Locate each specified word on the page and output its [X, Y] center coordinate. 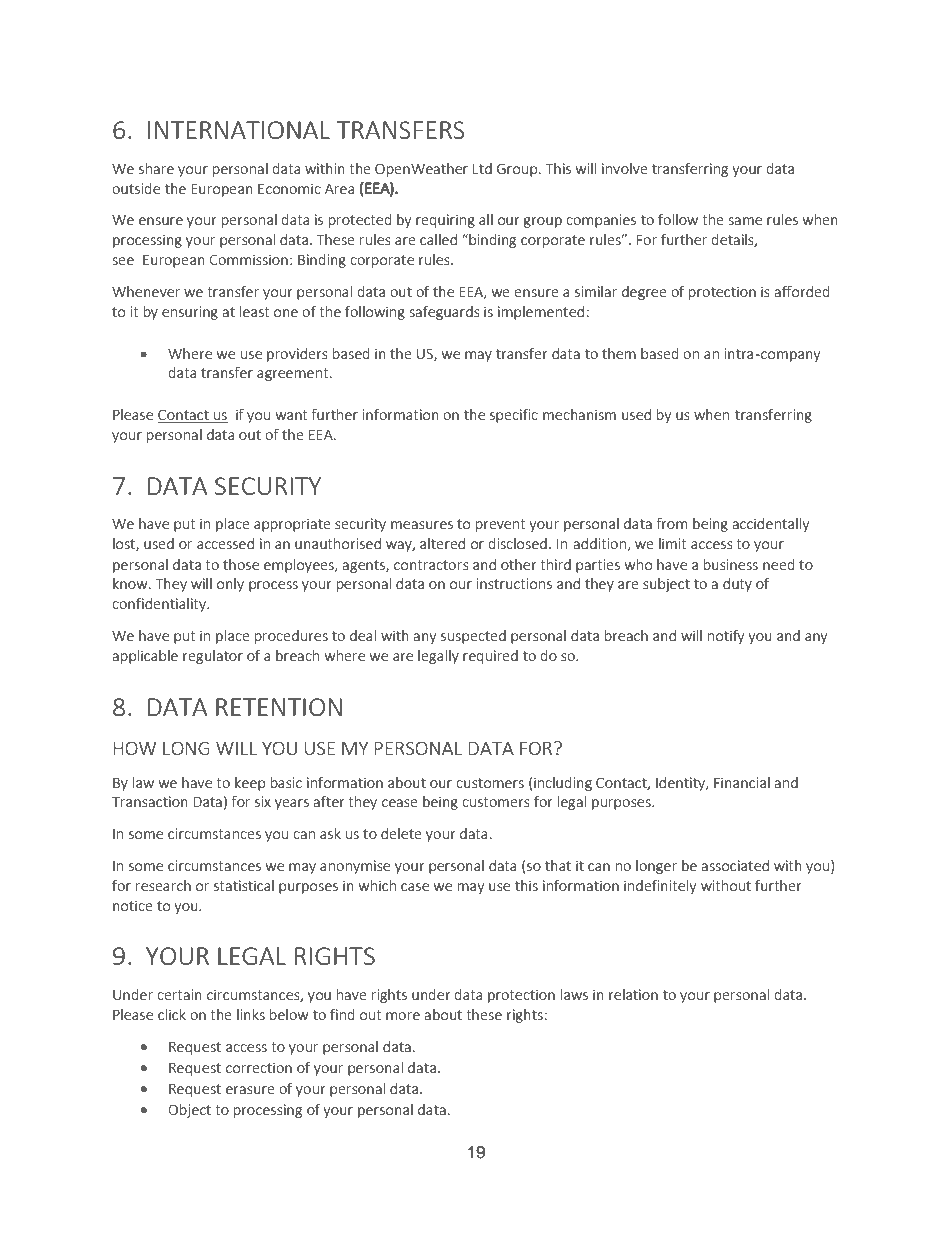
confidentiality [160, 604]
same [745, 221]
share [156, 168]
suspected [473, 637]
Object [189, 1111]
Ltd [482, 168]
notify [726, 636]
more [403, 1016]
